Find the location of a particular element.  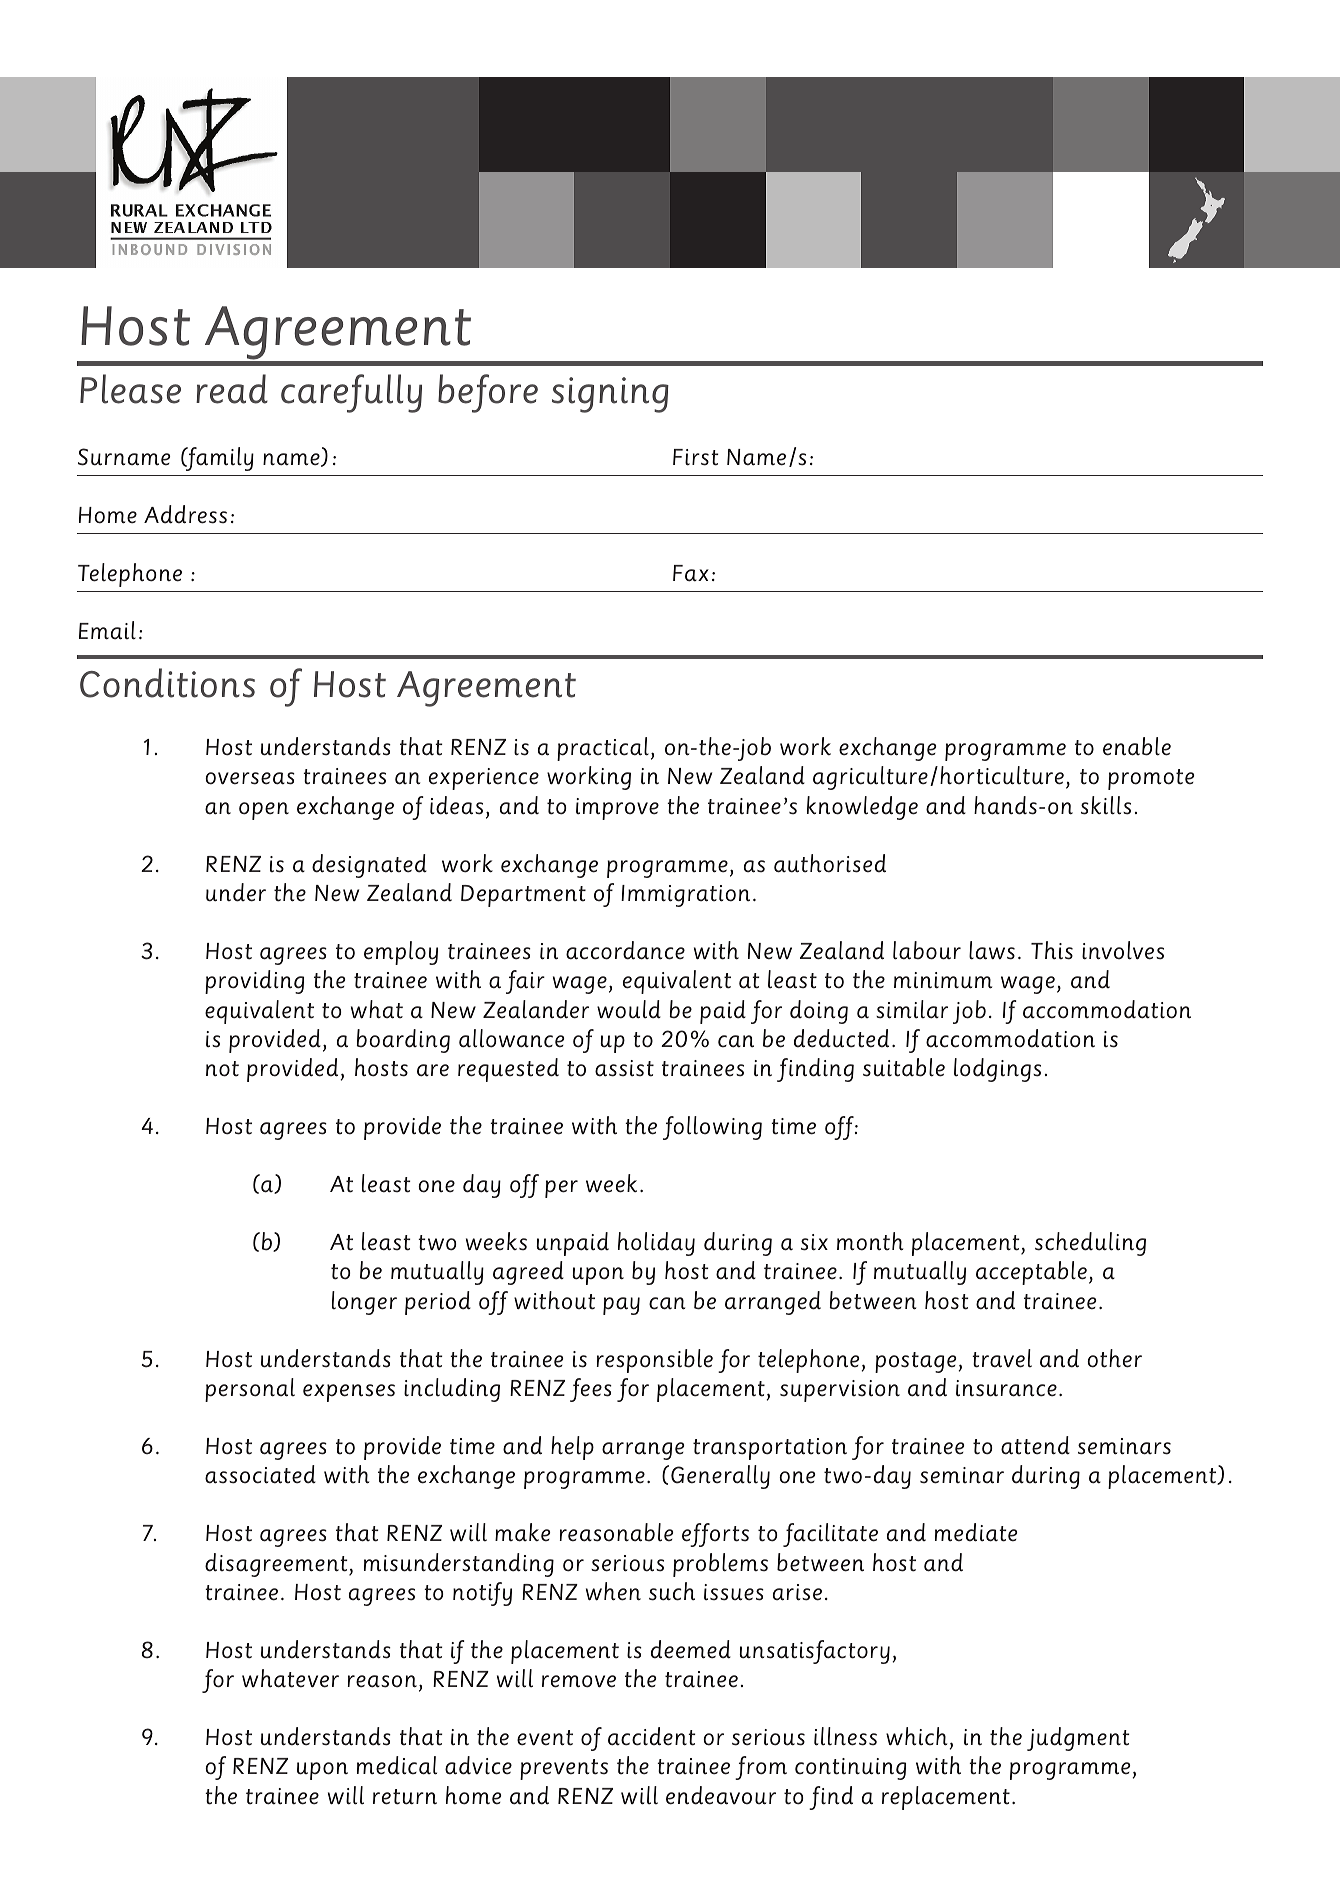

accident is located at coordinates (652, 1736).
